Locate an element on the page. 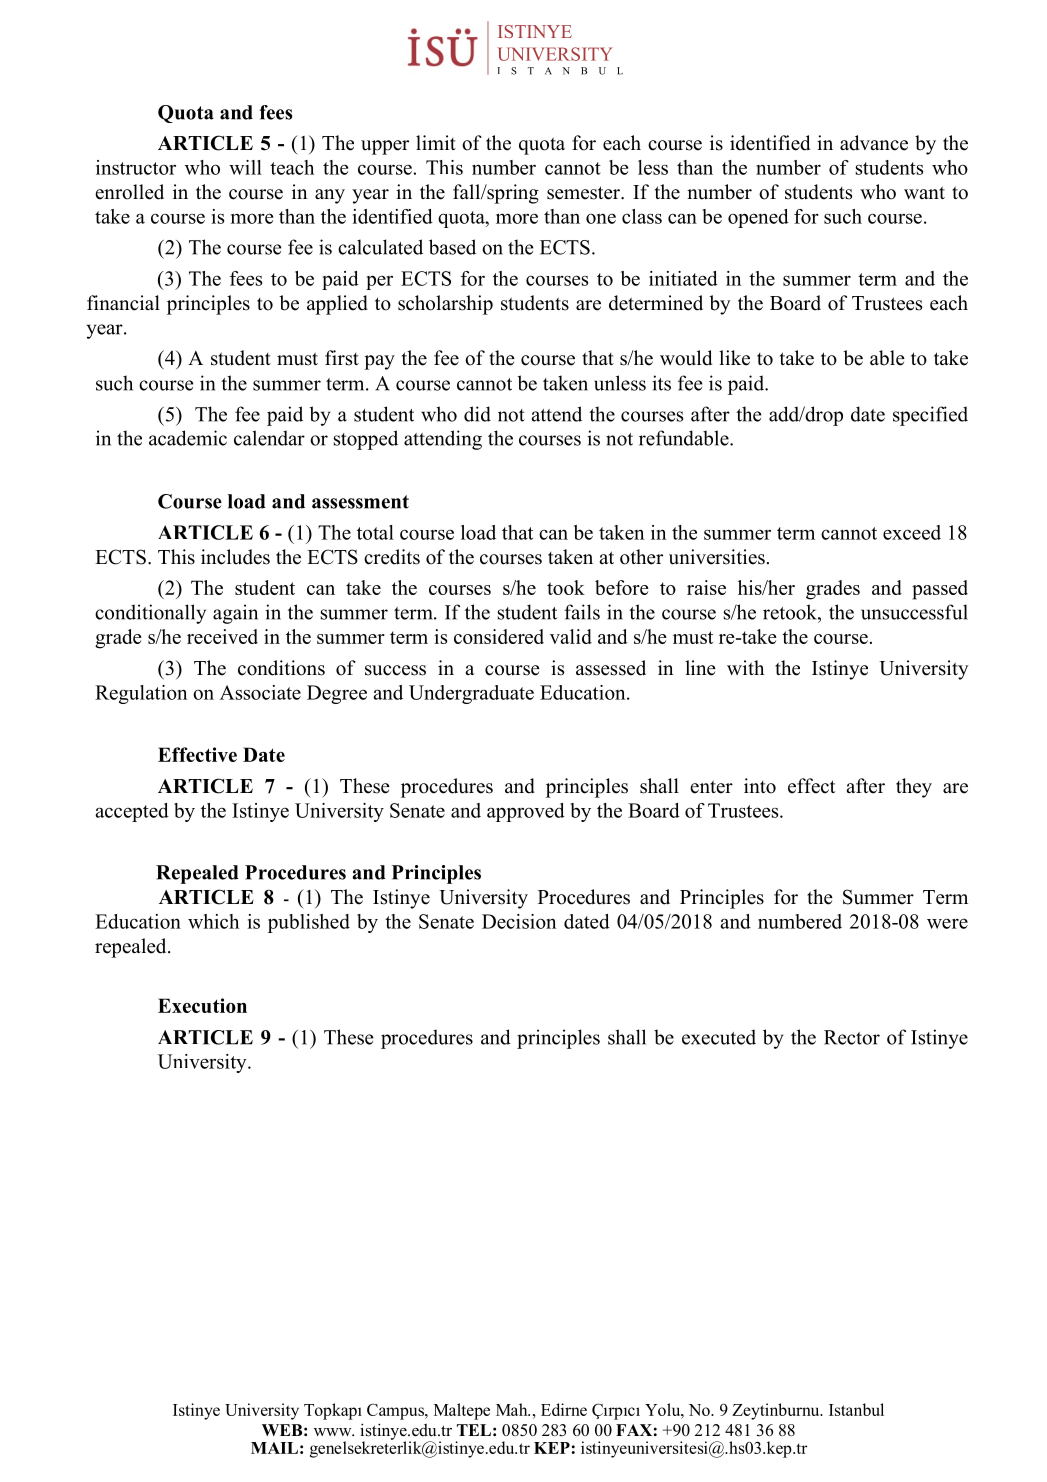 Image resolution: width=1047 pixels, height=1482 pixels. which is located at coordinates (213, 921).
